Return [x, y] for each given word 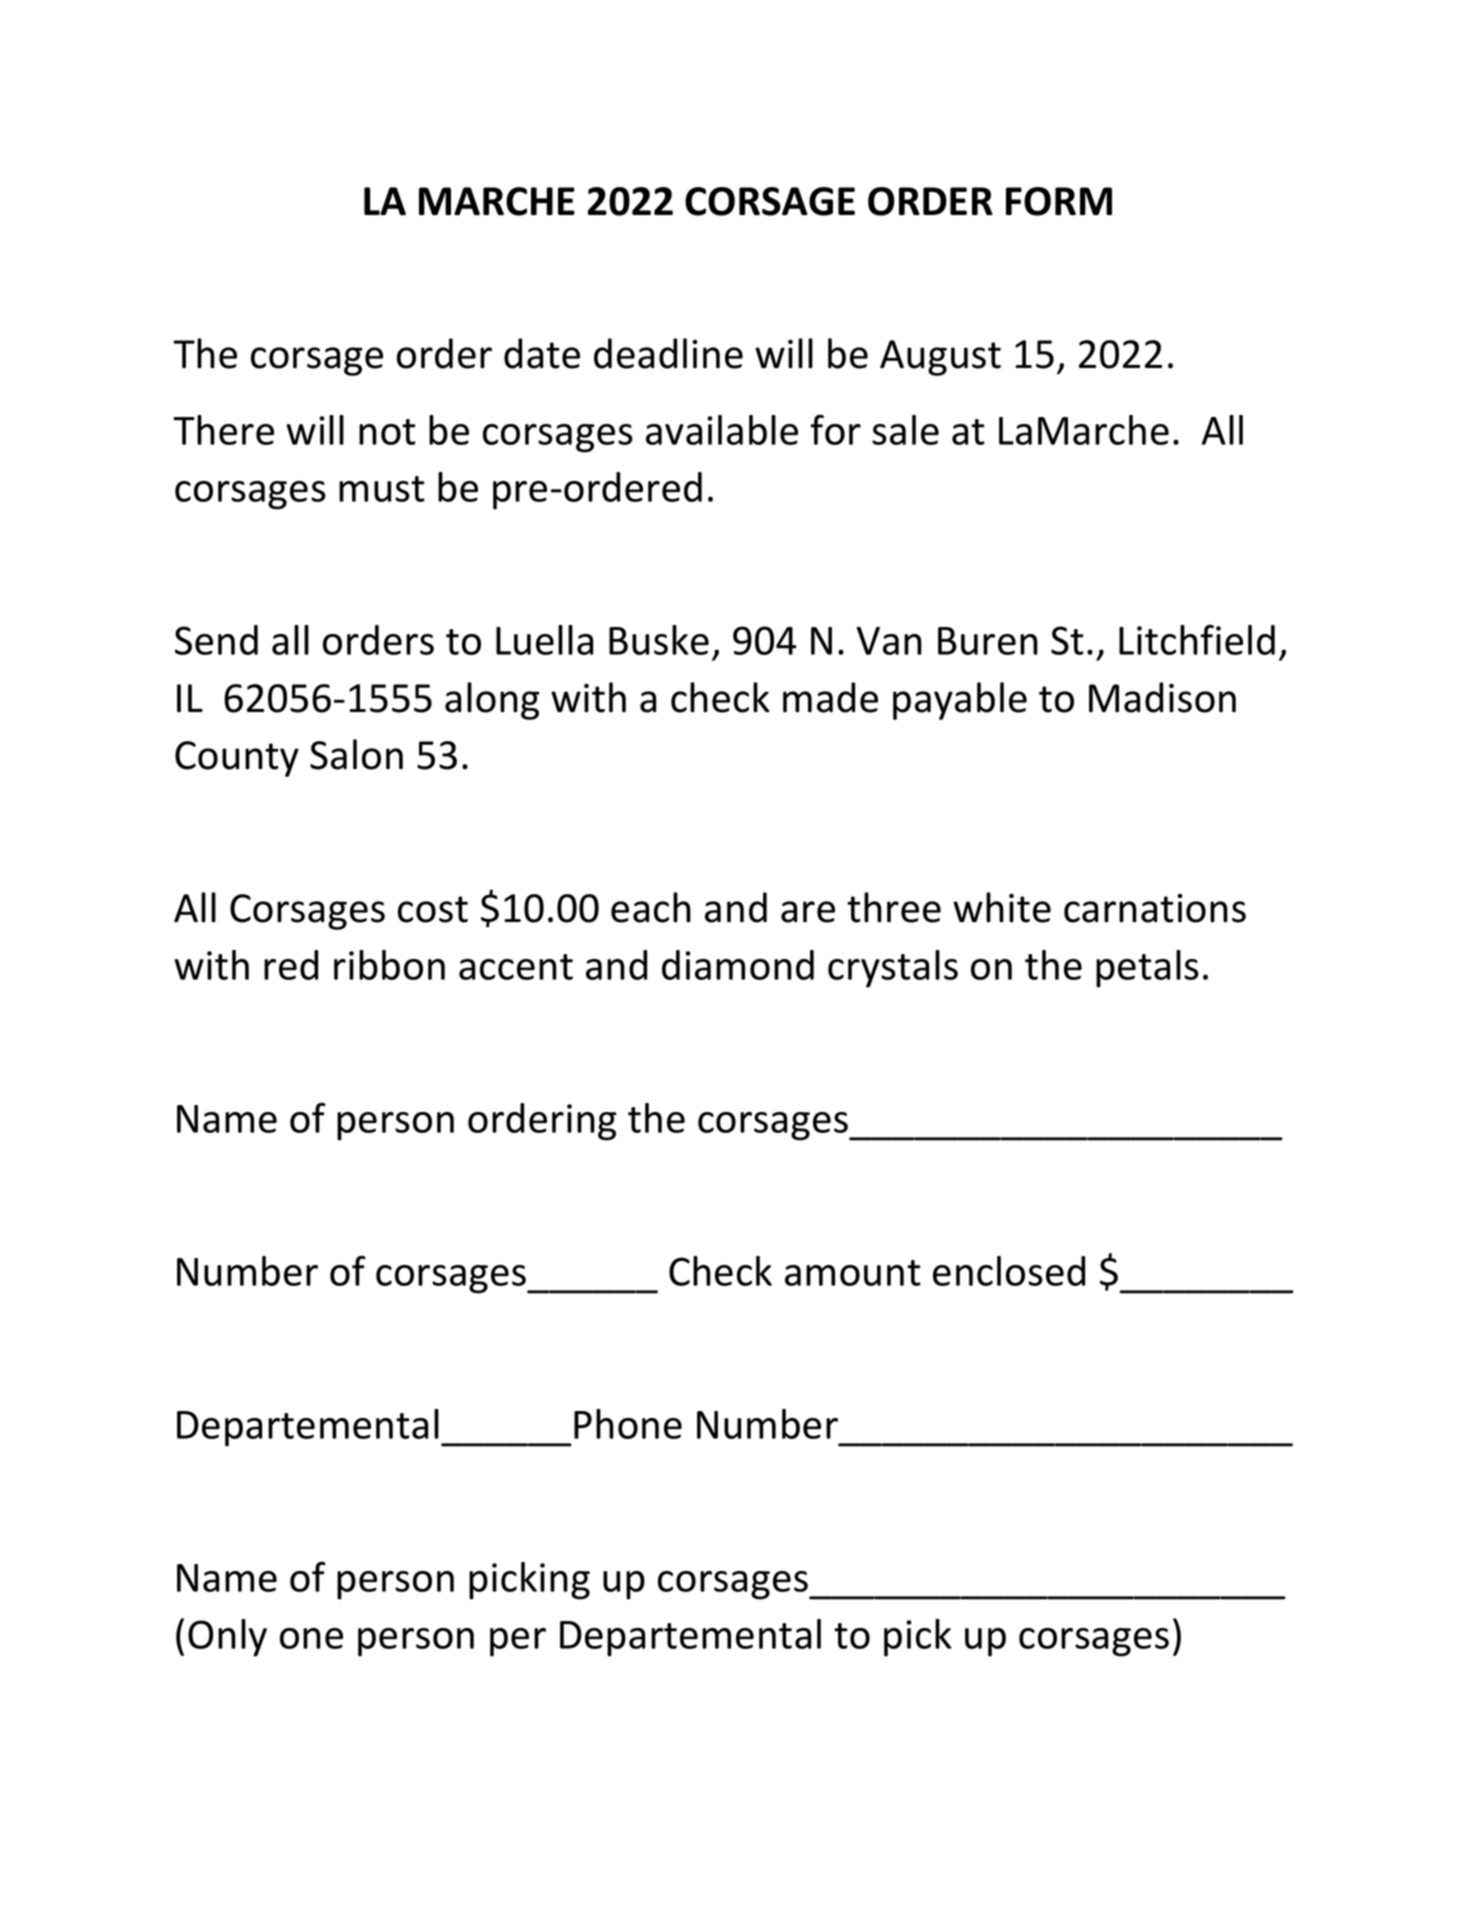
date [542, 353]
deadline [668, 353]
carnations [1155, 908]
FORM [1059, 201]
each [651, 907]
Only [227, 1638]
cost [433, 909]
